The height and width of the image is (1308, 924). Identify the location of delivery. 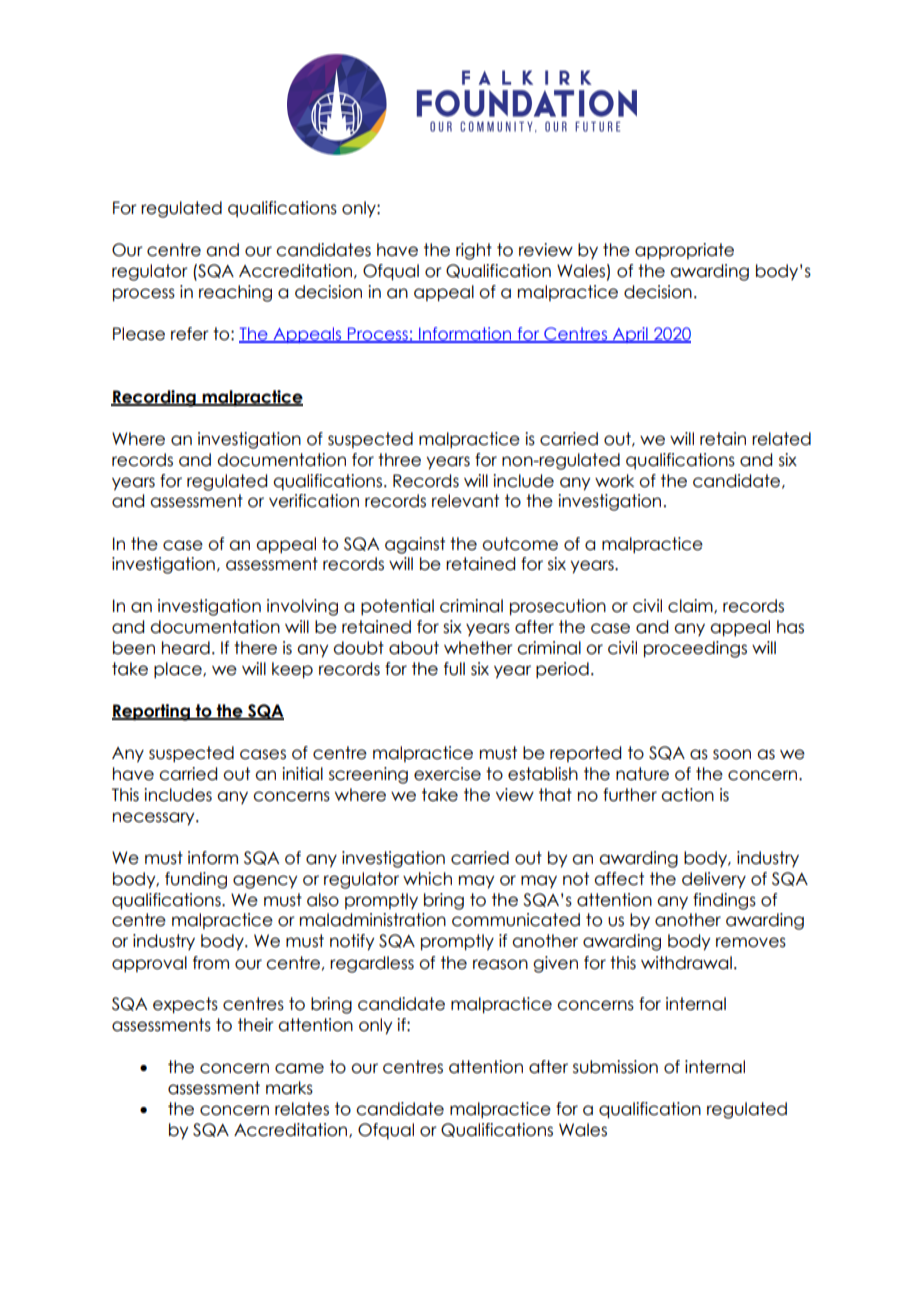
(714, 880).
